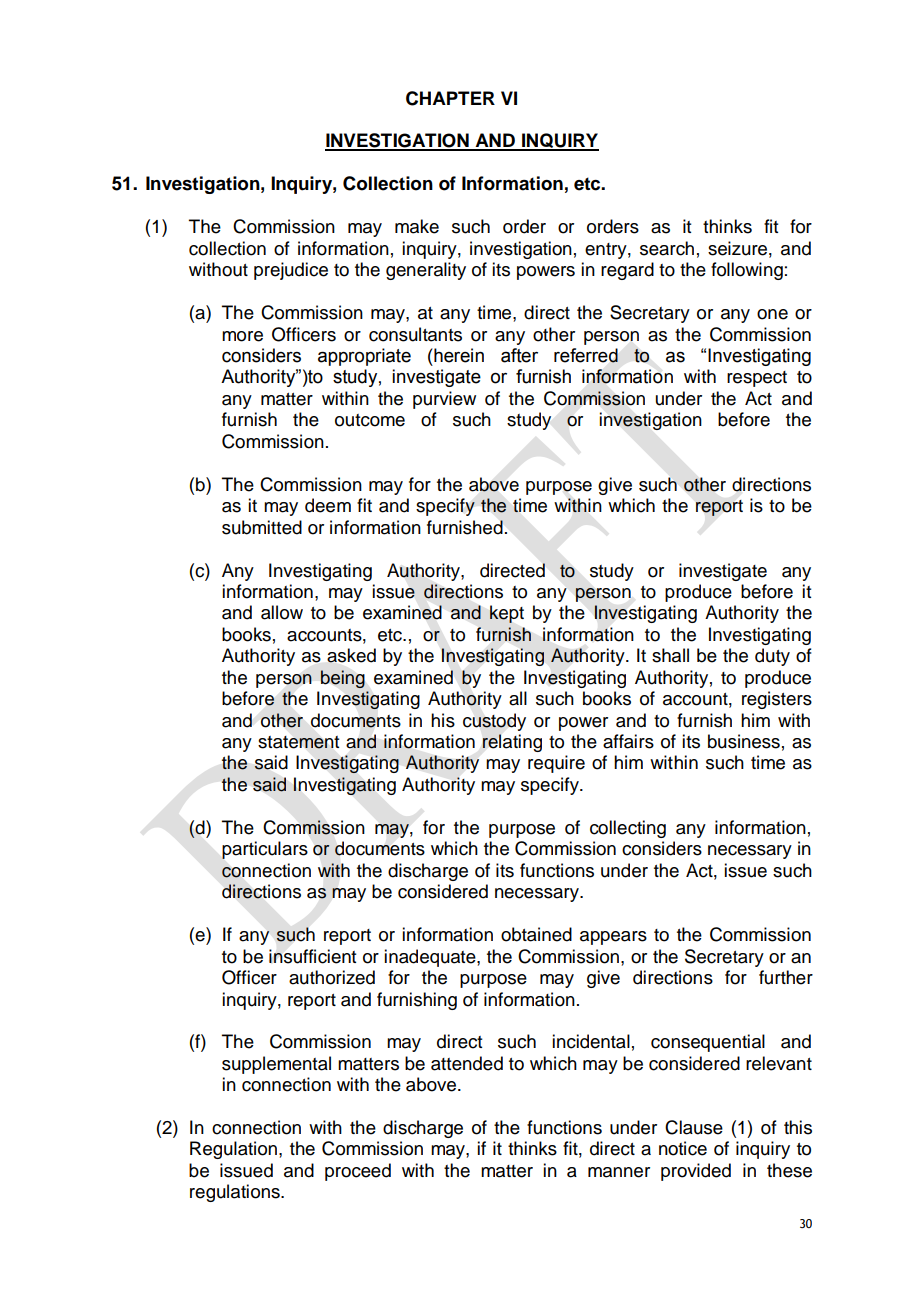 The width and height of the image is (924, 1308). I want to click on deem, so click(328, 505).
